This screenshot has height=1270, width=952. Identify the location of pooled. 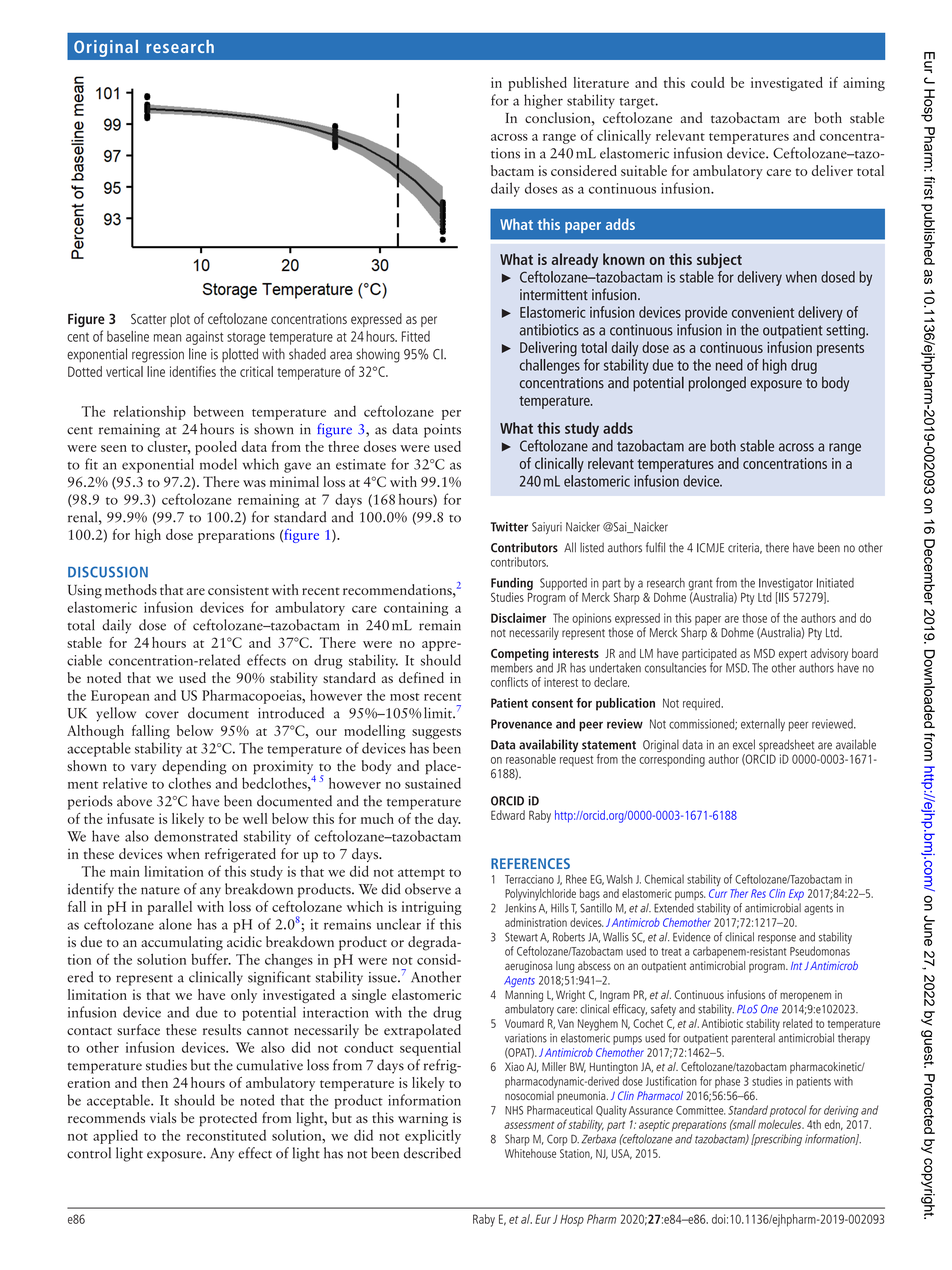
(216, 448).
